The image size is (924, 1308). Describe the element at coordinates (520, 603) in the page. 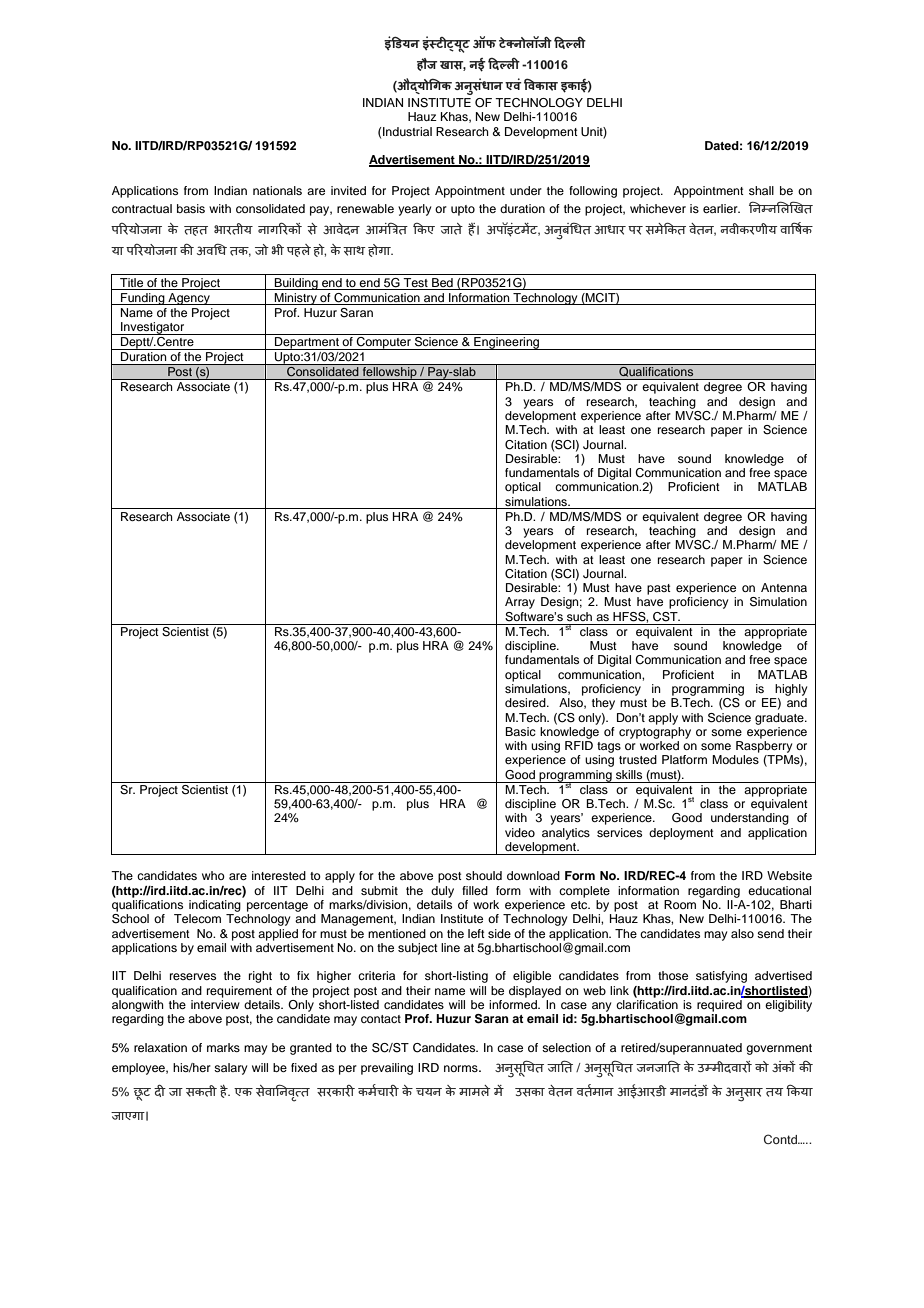

I see `Array` at that location.
